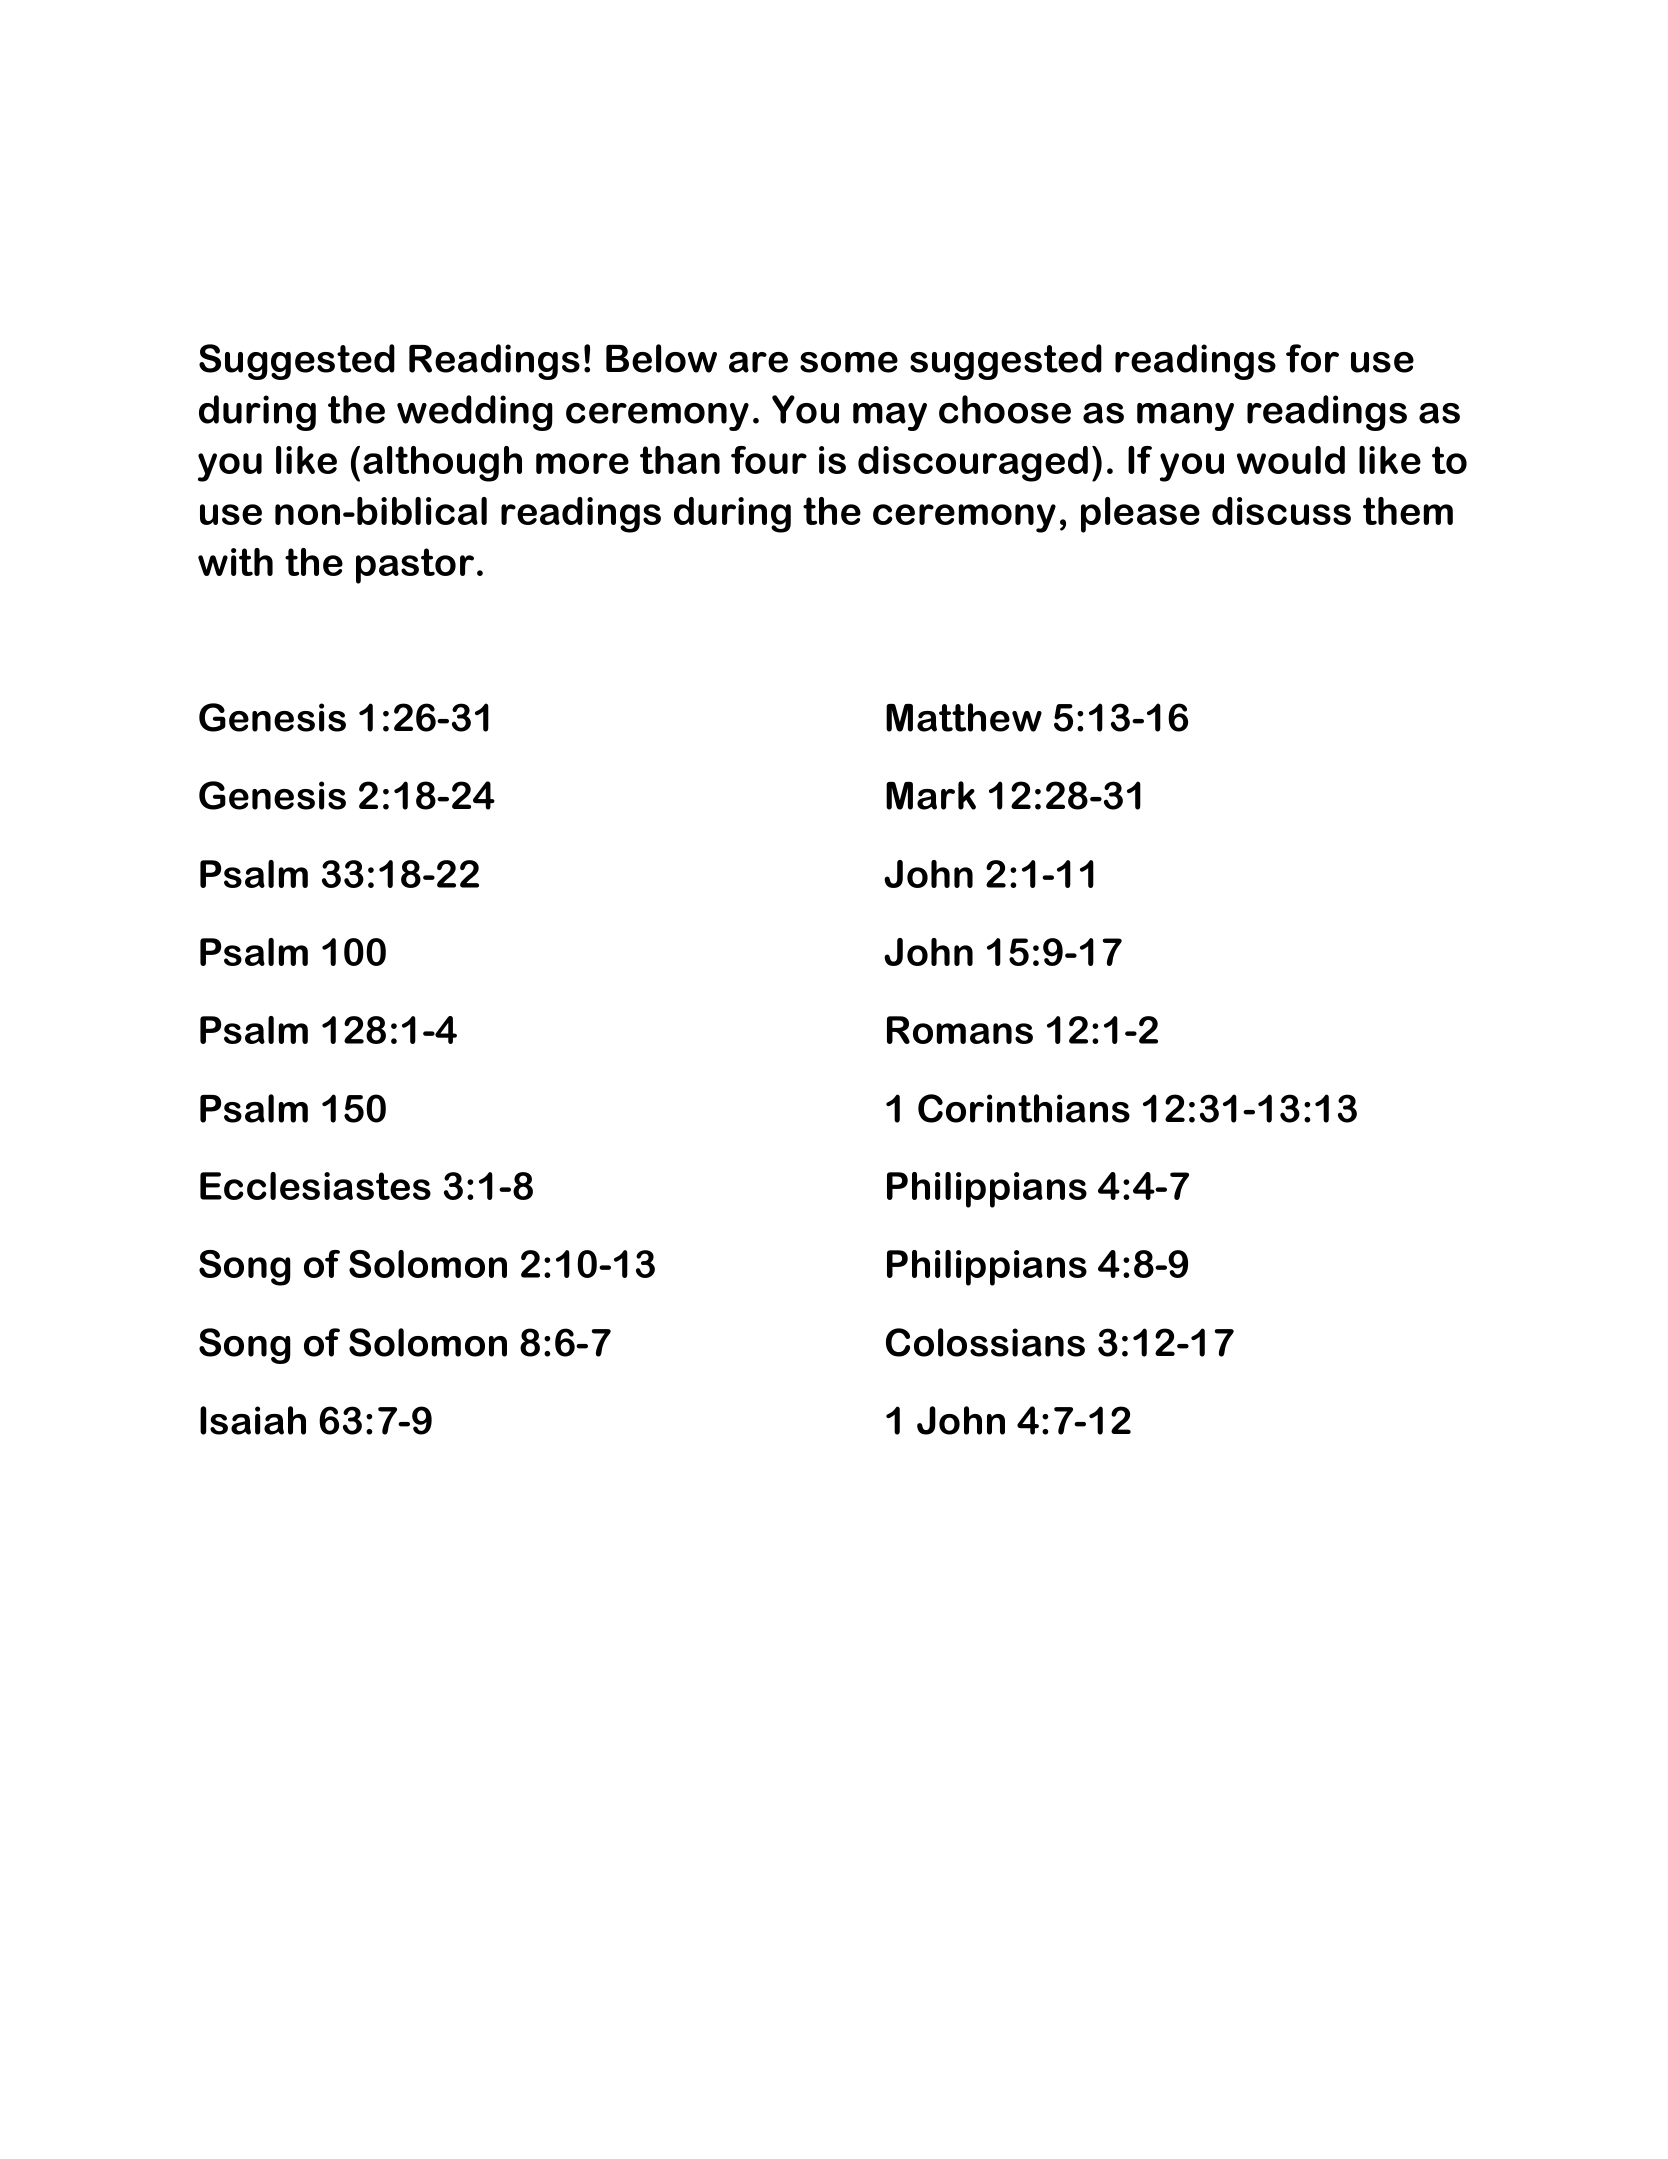 The width and height of the screenshot is (1668, 2159). I want to click on Corinthians, so click(1024, 1108).
